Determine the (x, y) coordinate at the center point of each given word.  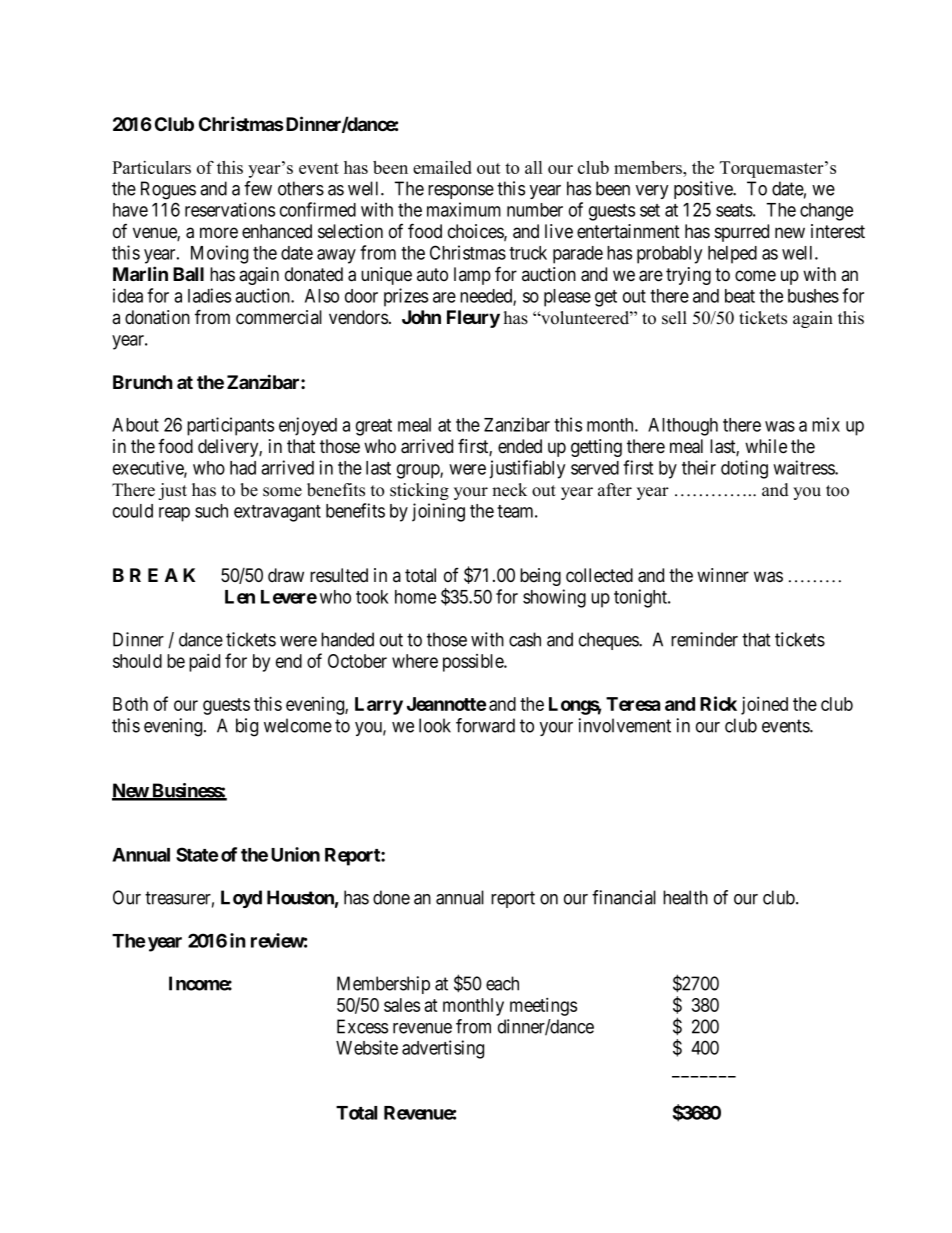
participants (230, 426)
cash (525, 639)
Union (295, 854)
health (685, 897)
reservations (230, 209)
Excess (362, 1026)
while (766, 446)
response (461, 192)
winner (723, 575)
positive (704, 190)
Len (240, 597)
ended (520, 446)
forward (485, 725)
